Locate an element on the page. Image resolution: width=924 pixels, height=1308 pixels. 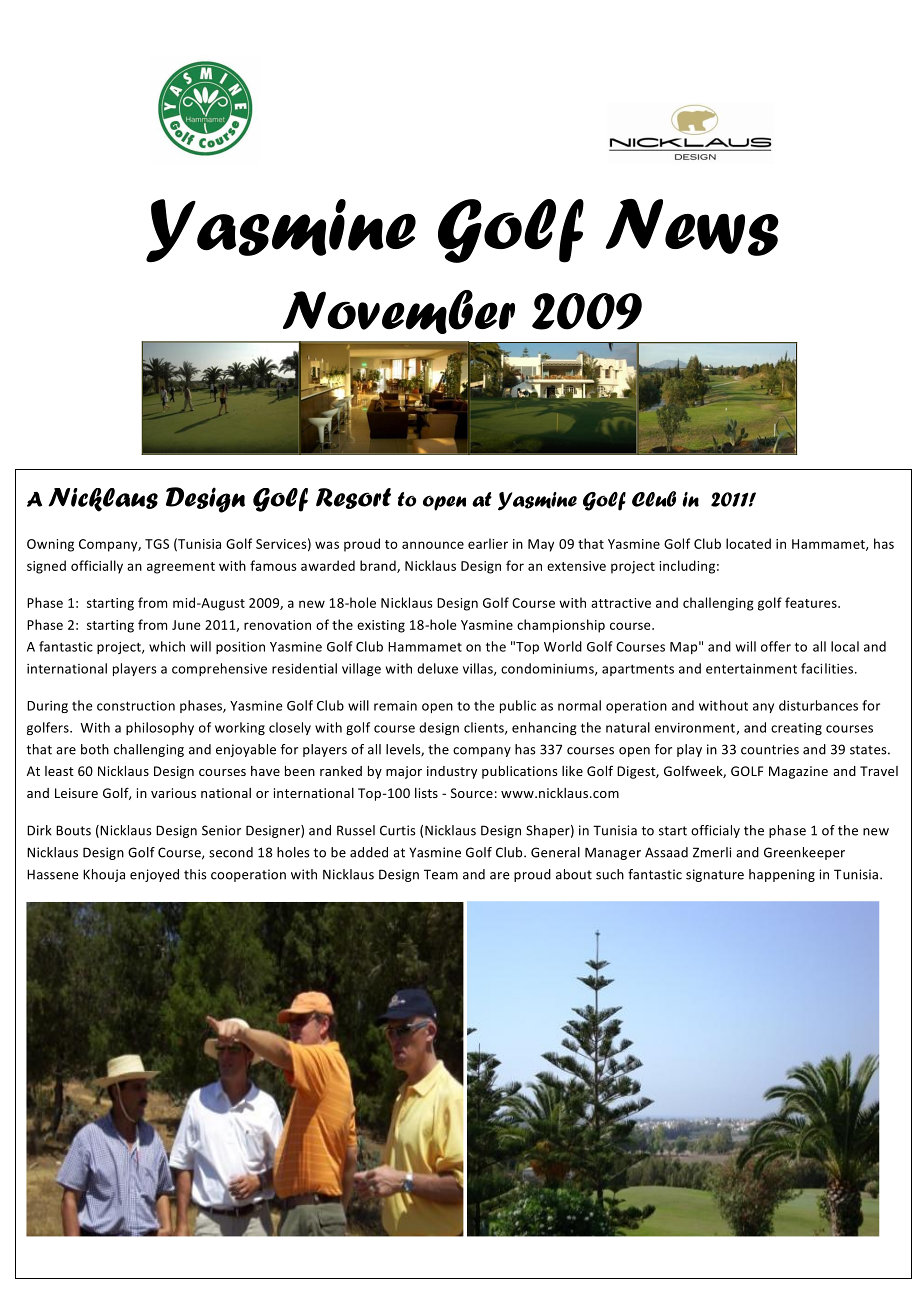
TGS is located at coordinates (157, 544).
